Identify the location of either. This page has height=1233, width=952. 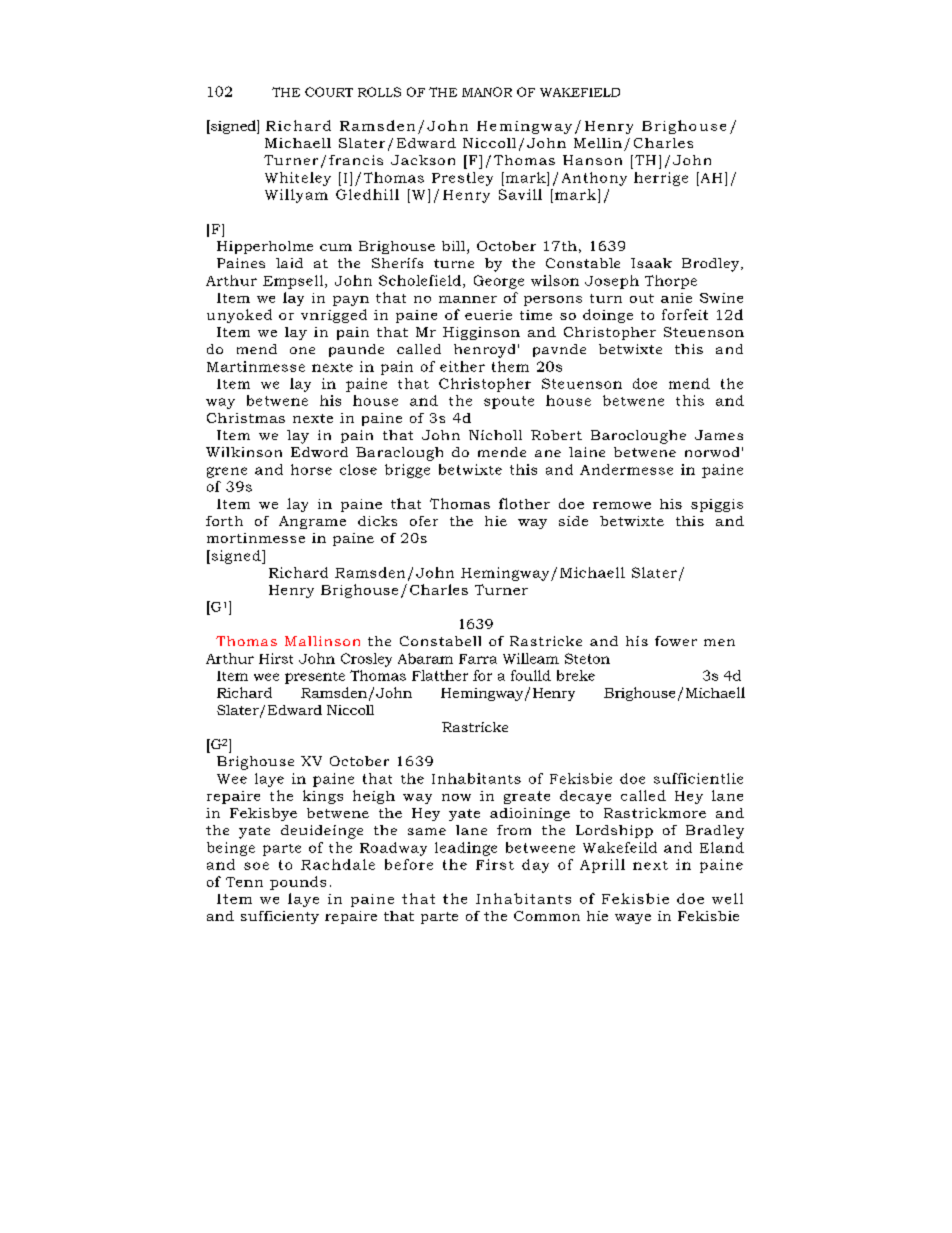
(462, 366).
